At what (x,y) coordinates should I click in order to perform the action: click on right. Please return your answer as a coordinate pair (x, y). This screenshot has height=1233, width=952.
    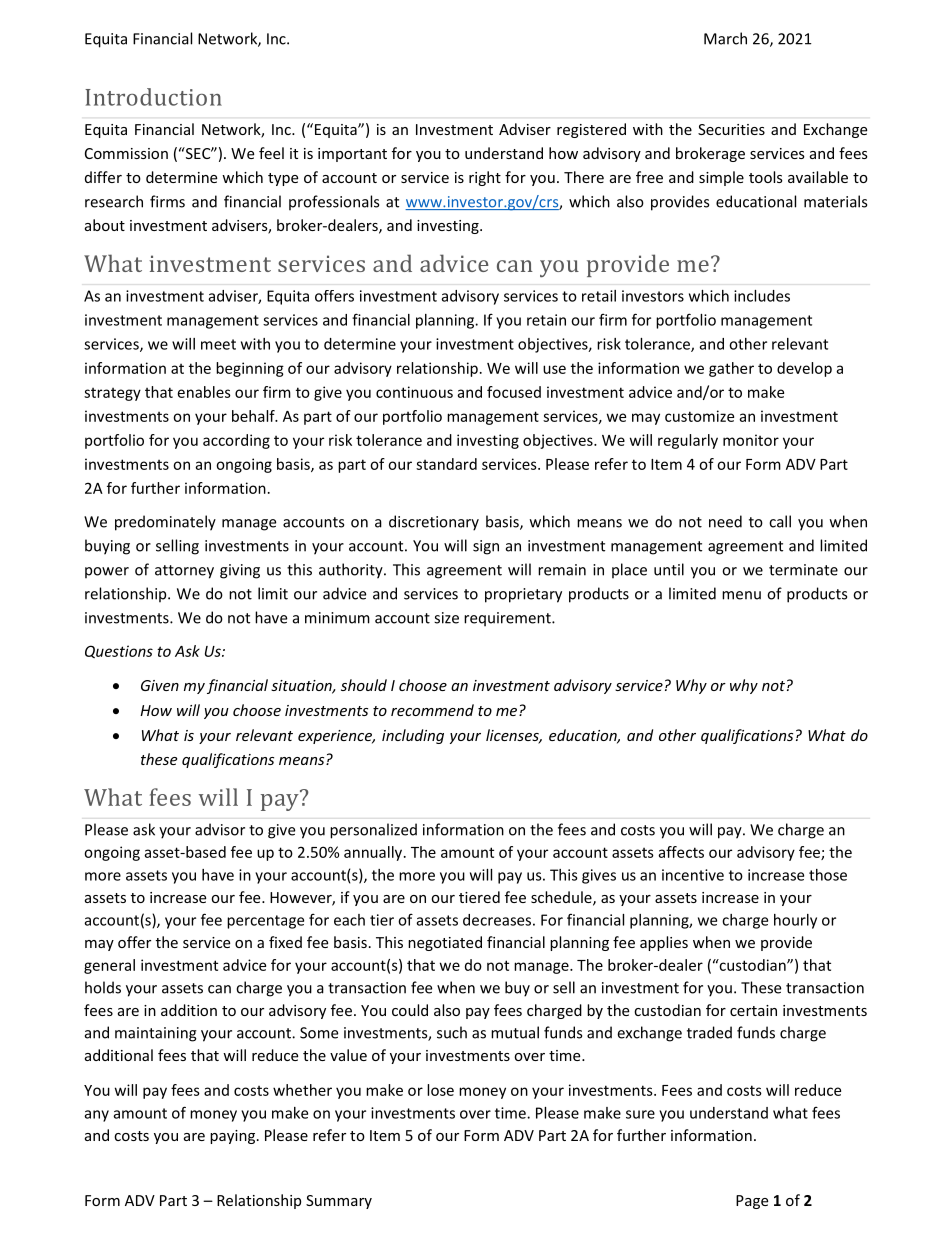
    Looking at the image, I should click on (485, 178).
